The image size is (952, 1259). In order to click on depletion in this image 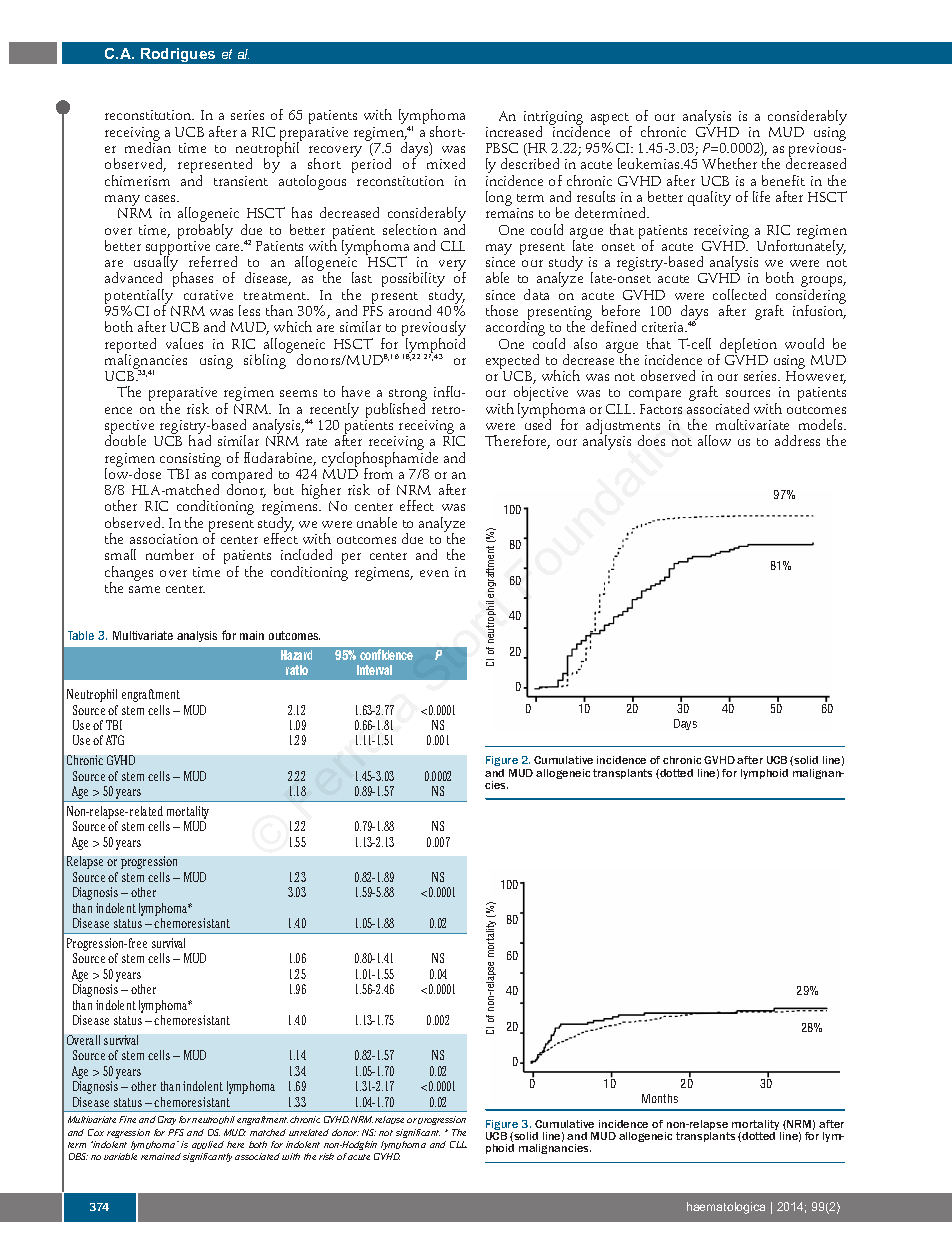, I will do `click(747, 347)`.
